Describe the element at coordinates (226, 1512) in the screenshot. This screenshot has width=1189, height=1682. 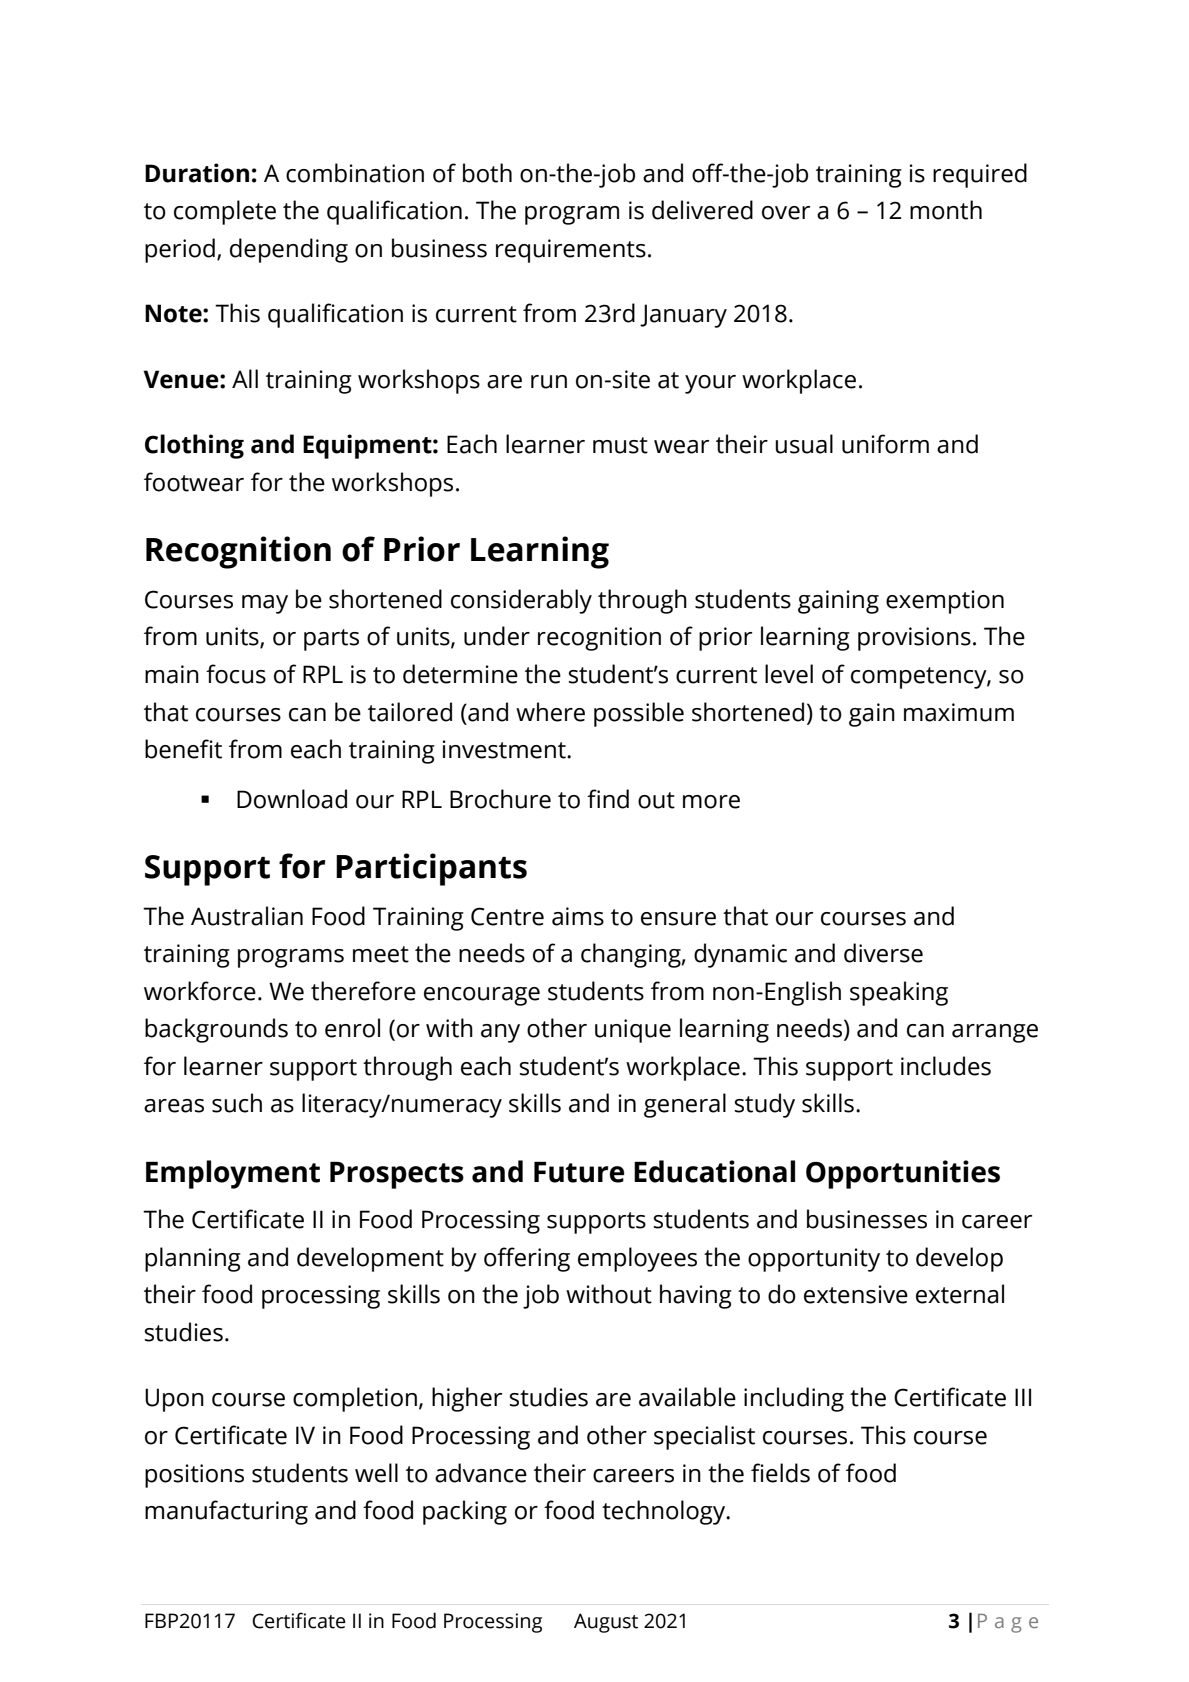
I see `manufacturing` at that location.
